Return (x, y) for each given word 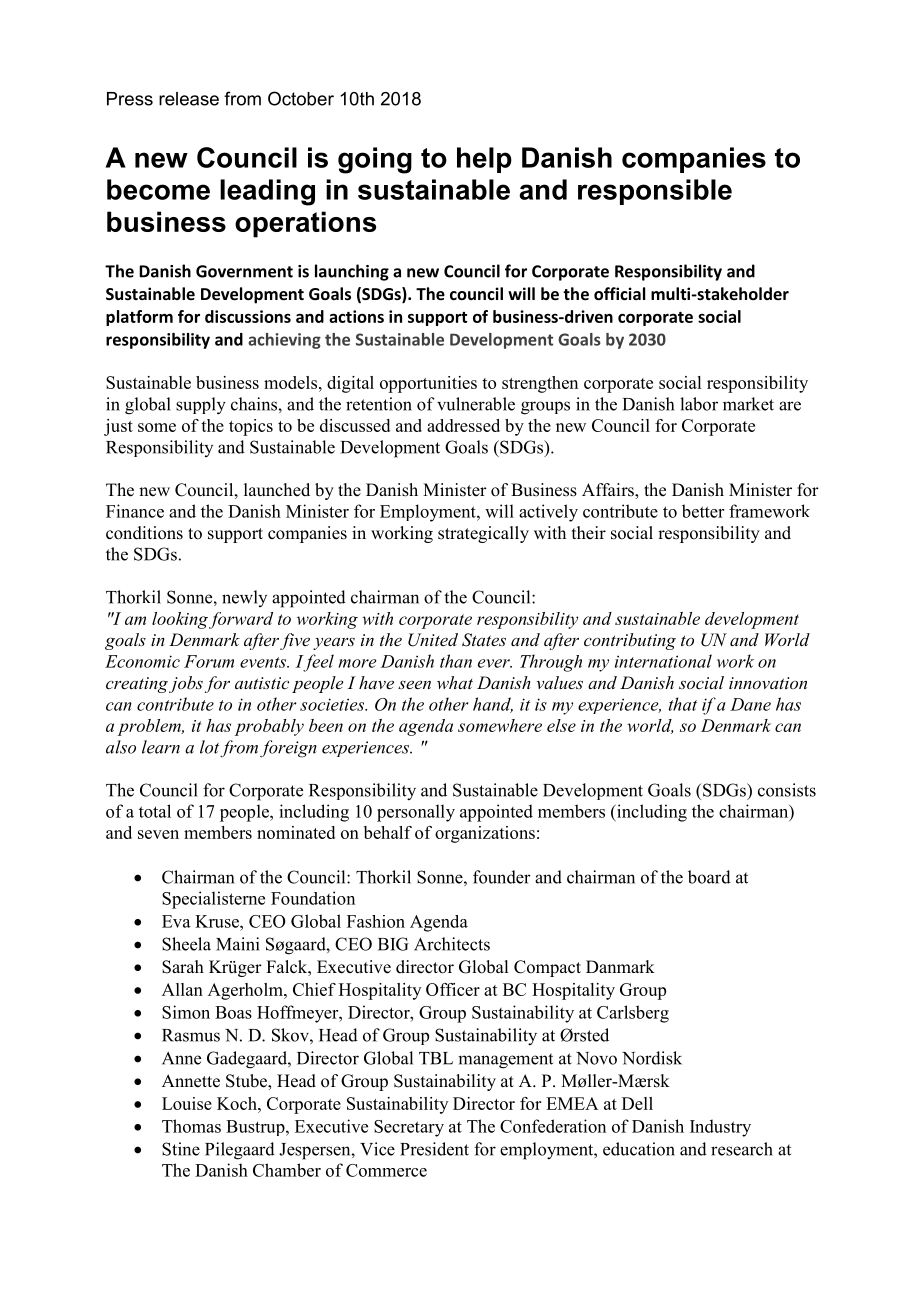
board (709, 877)
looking (180, 620)
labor (699, 404)
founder (502, 877)
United (433, 640)
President (434, 1149)
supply (201, 406)
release (189, 99)
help (484, 160)
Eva (176, 921)
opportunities (428, 384)
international (663, 661)
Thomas (191, 1126)
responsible (655, 192)
